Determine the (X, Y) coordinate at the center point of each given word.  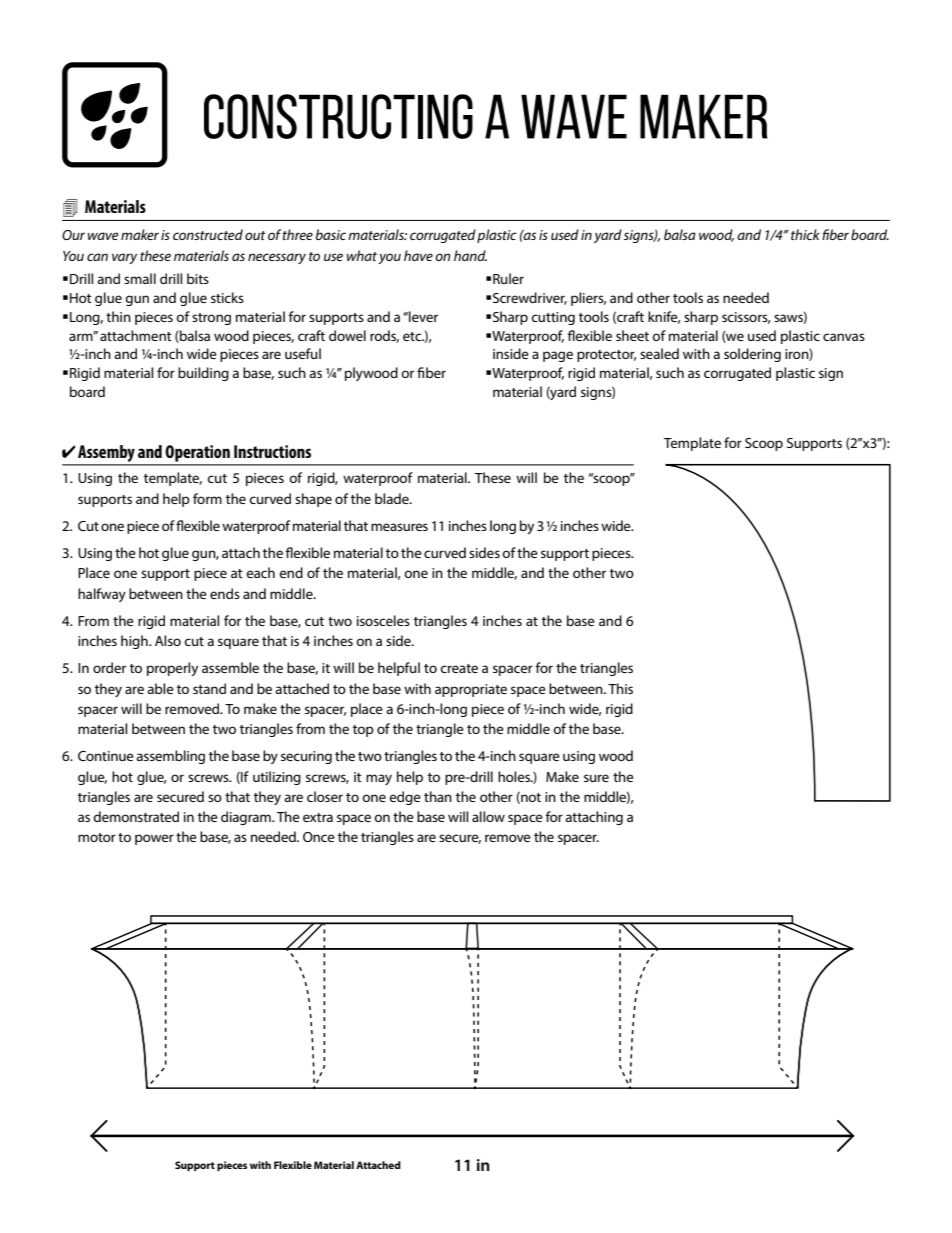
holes (515, 776)
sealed (659, 353)
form (207, 498)
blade (393, 498)
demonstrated (136, 816)
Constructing (338, 116)
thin (118, 316)
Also (168, 640)
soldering (752, 355)
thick (805, 234)
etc (413, 336)
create (459, 668)
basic (331, 234)
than (438, 796)
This (620, 688)
